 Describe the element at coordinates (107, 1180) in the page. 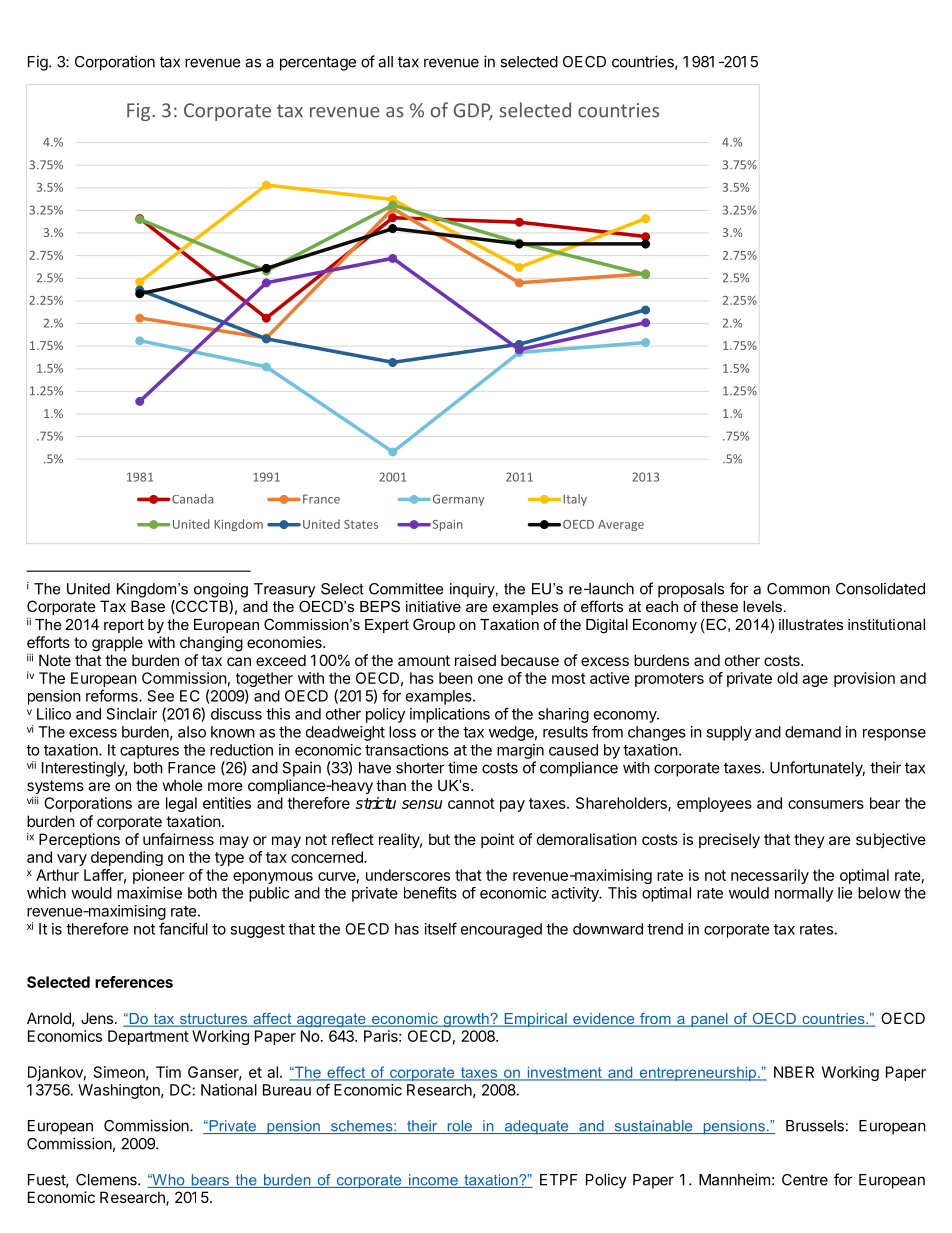

I see `Clemens` at that location.
